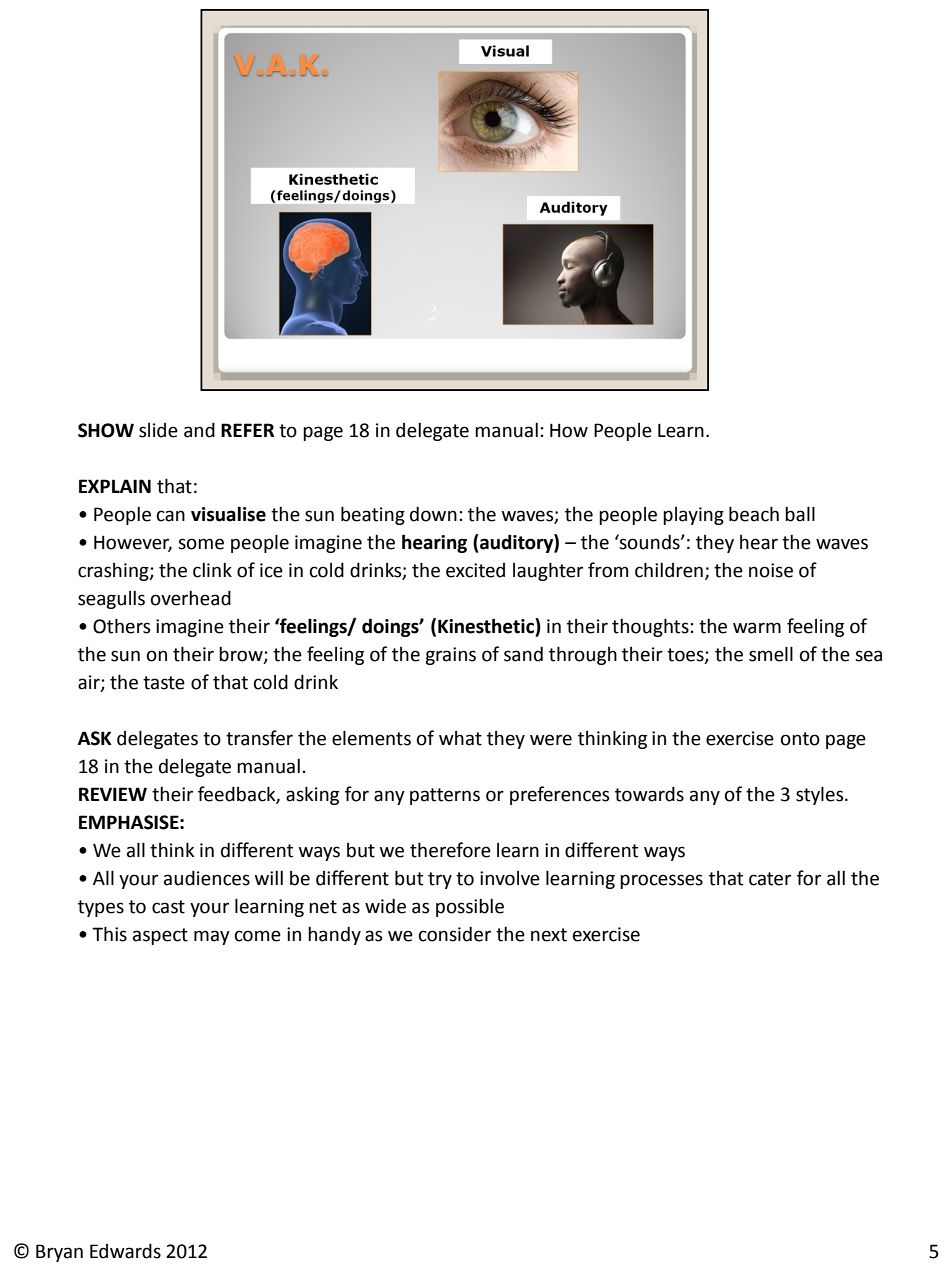  Describe the element at coordinates (800, 739) in the screenshot. I see `onto` at that location.
